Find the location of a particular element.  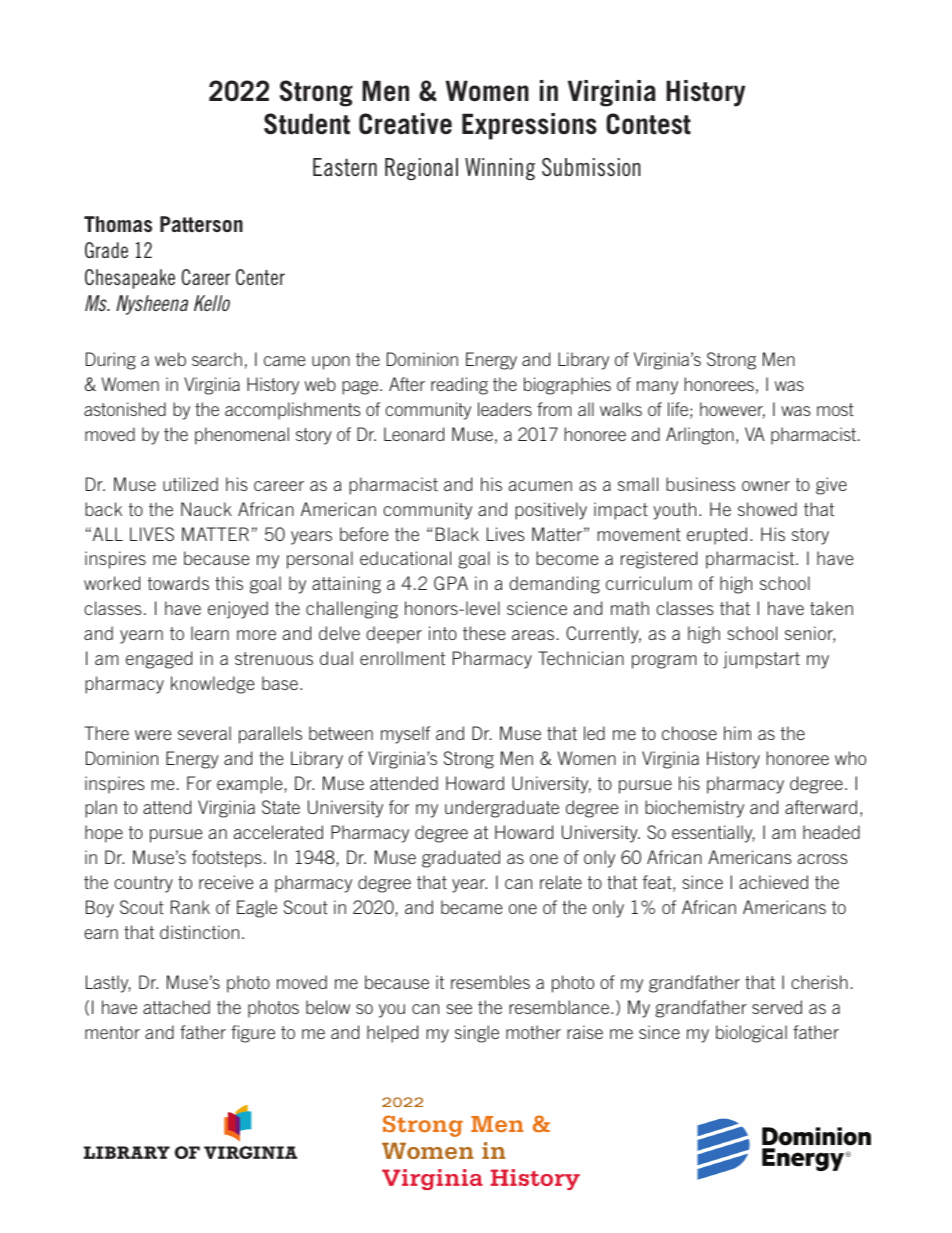

Winning is located at coordinates (500, 169).
